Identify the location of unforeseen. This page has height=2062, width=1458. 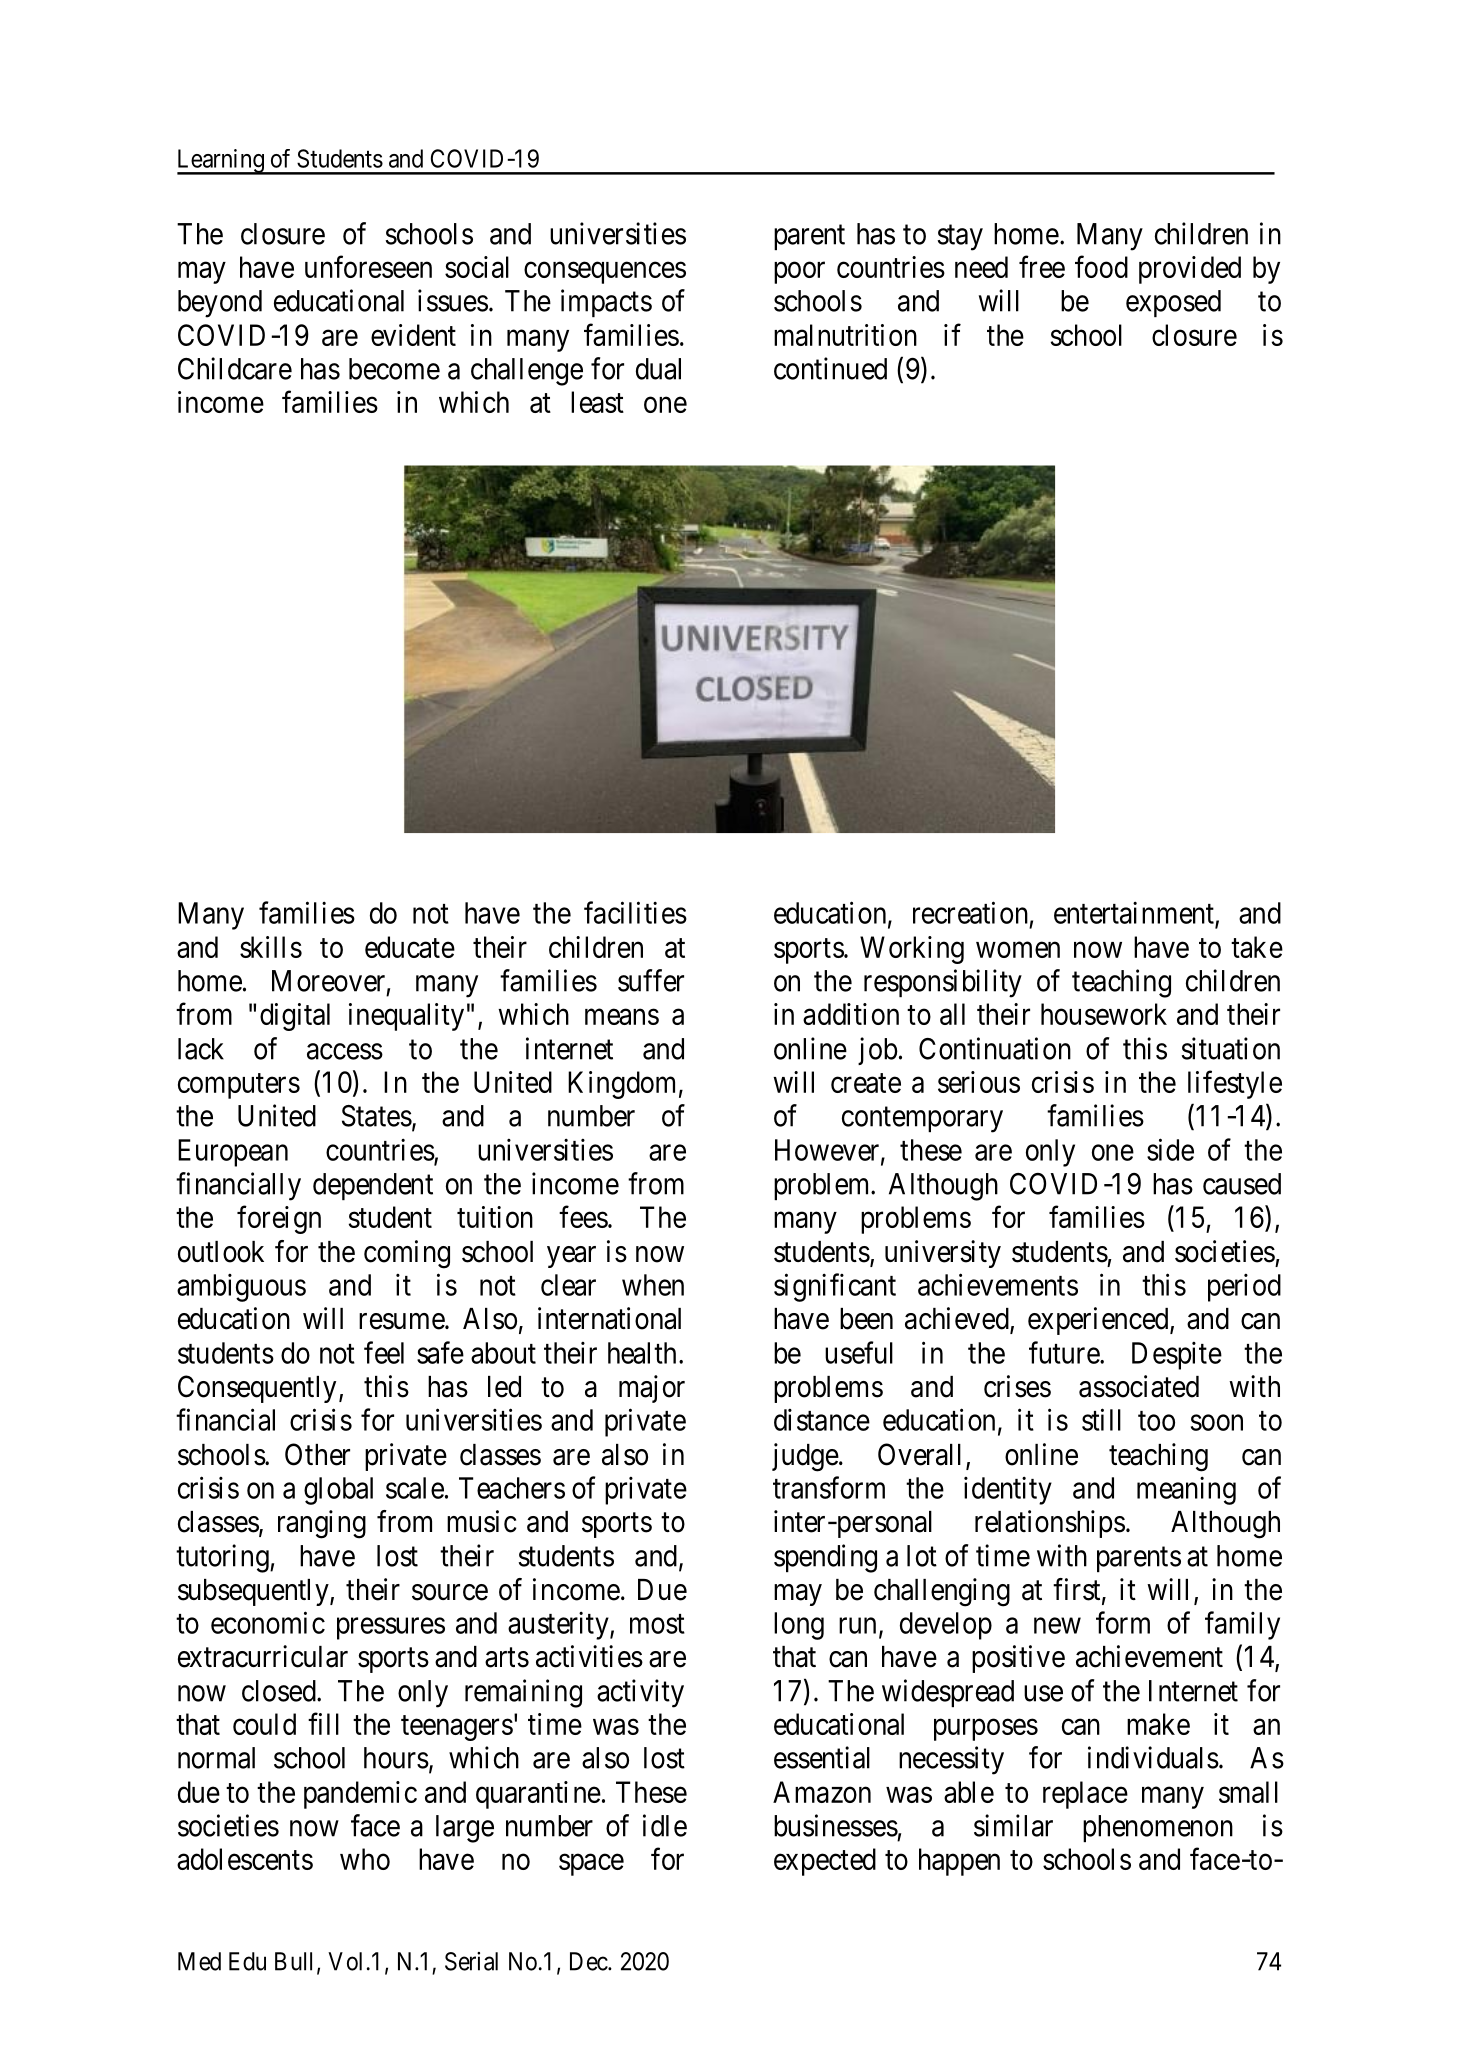
(368, 266).
